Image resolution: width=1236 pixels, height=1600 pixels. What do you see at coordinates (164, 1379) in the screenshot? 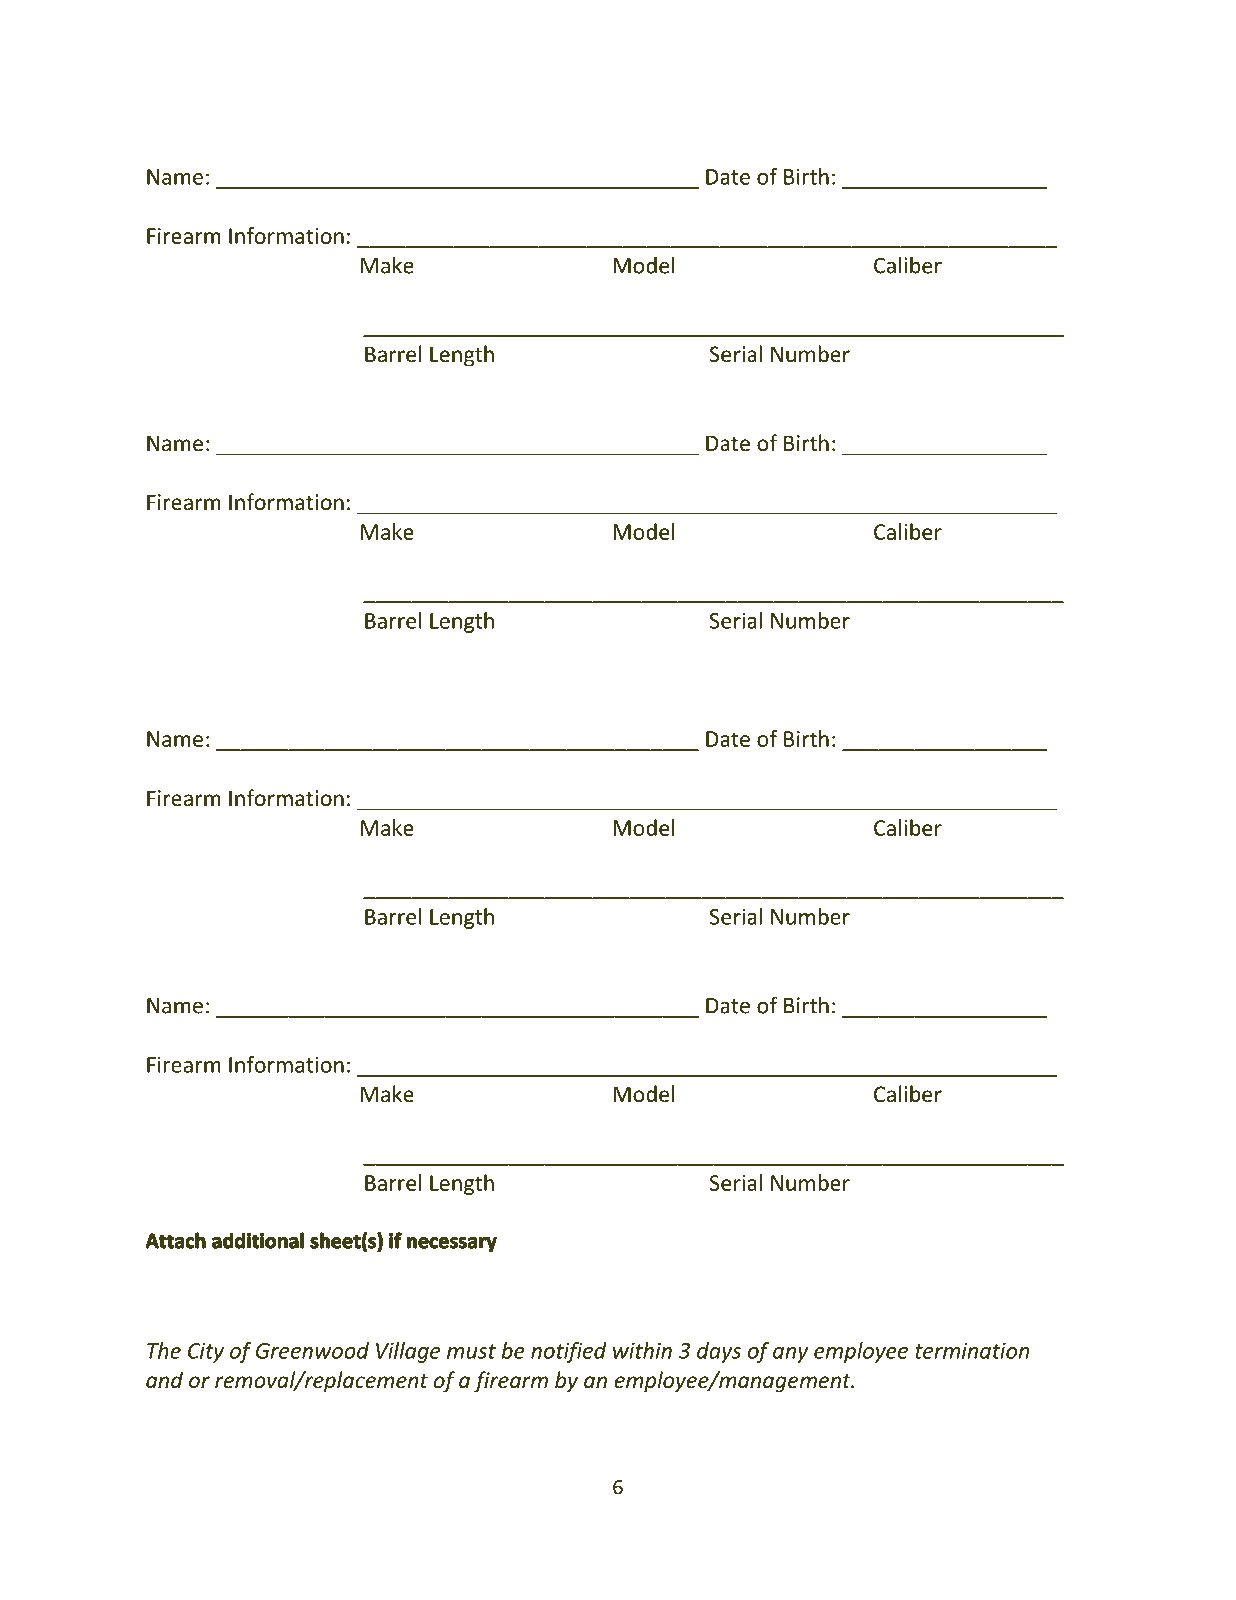
I see `and` at bounding box center [164, 1379].
